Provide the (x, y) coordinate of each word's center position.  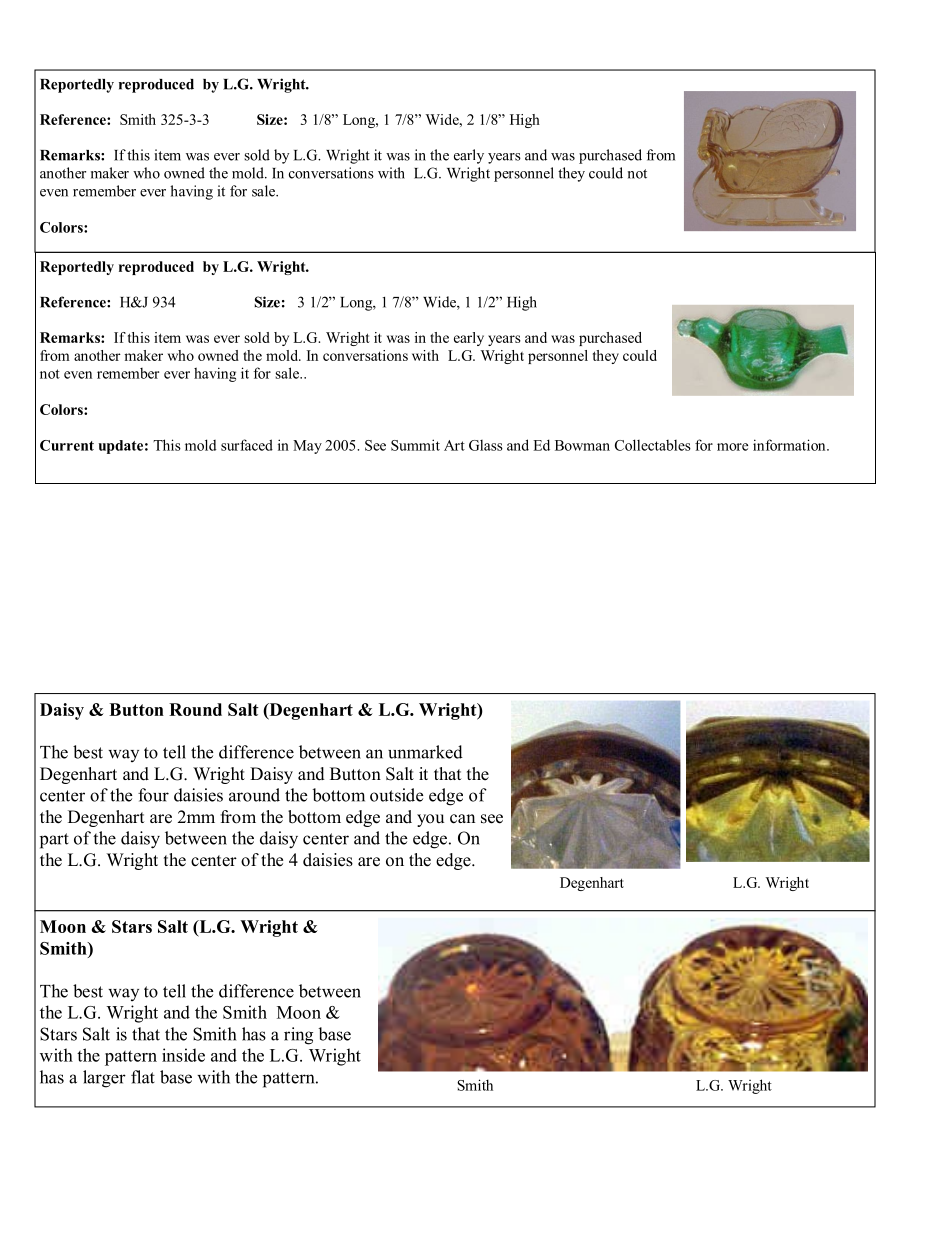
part (54, 841)
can (462, 819)
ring (298, 1036)
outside (396, 795)
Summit (415, 445)
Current (67, 445)
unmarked (425, 752)
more (732, 447)
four (153, 795)
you (430, 820)
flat (143, 1077)
